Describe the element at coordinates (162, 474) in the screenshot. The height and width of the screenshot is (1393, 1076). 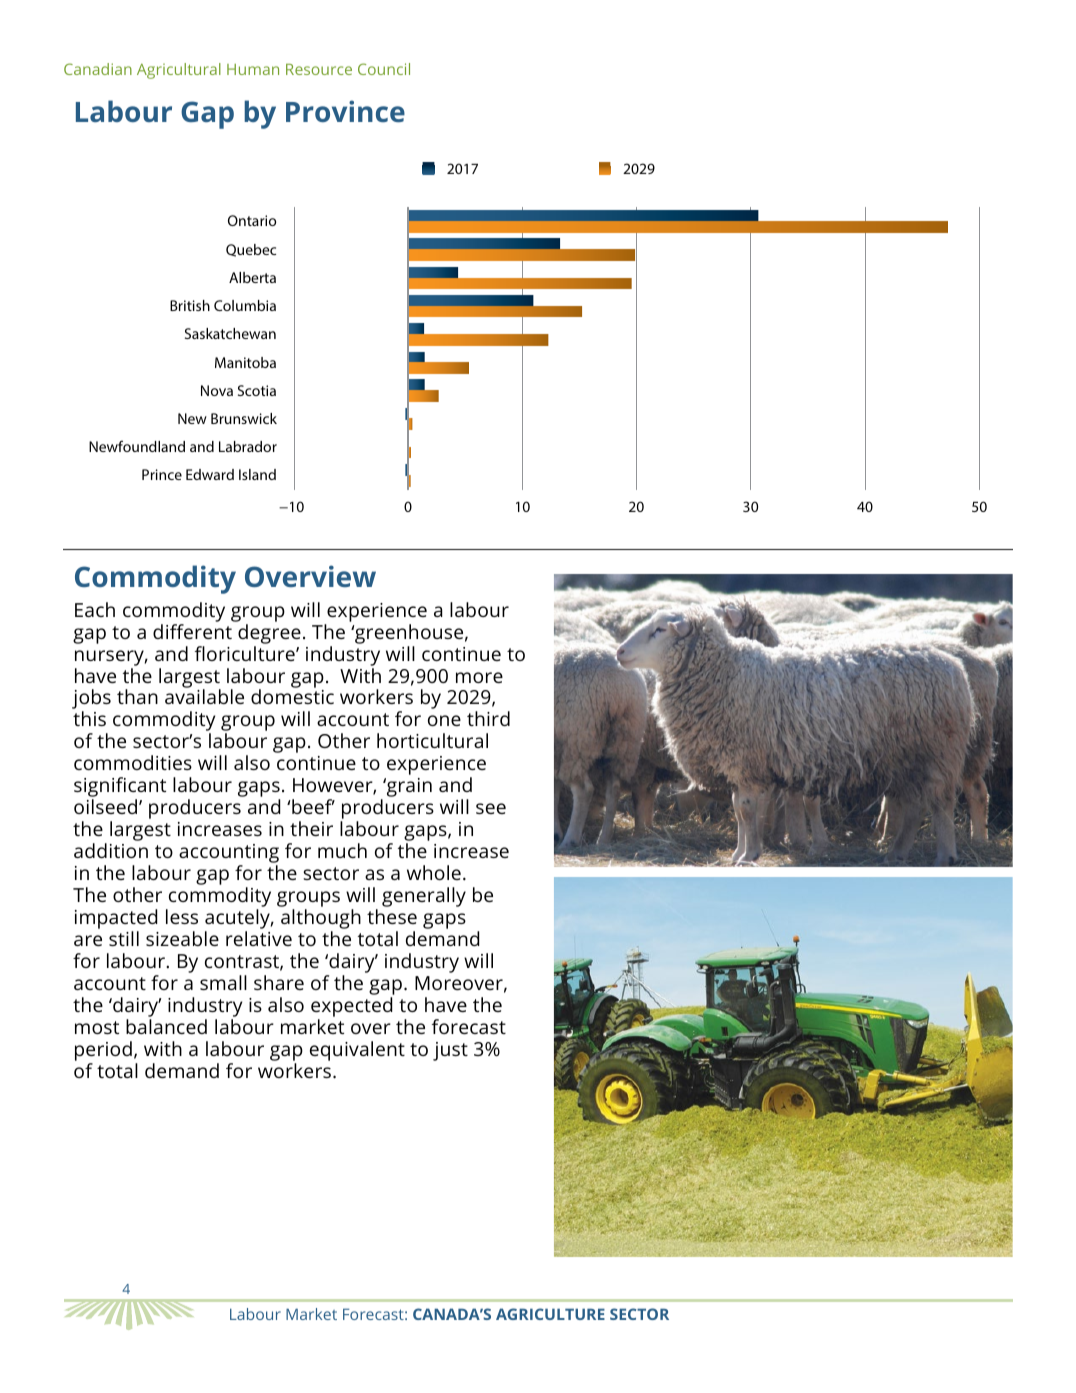
I see `Prince` at that location.
